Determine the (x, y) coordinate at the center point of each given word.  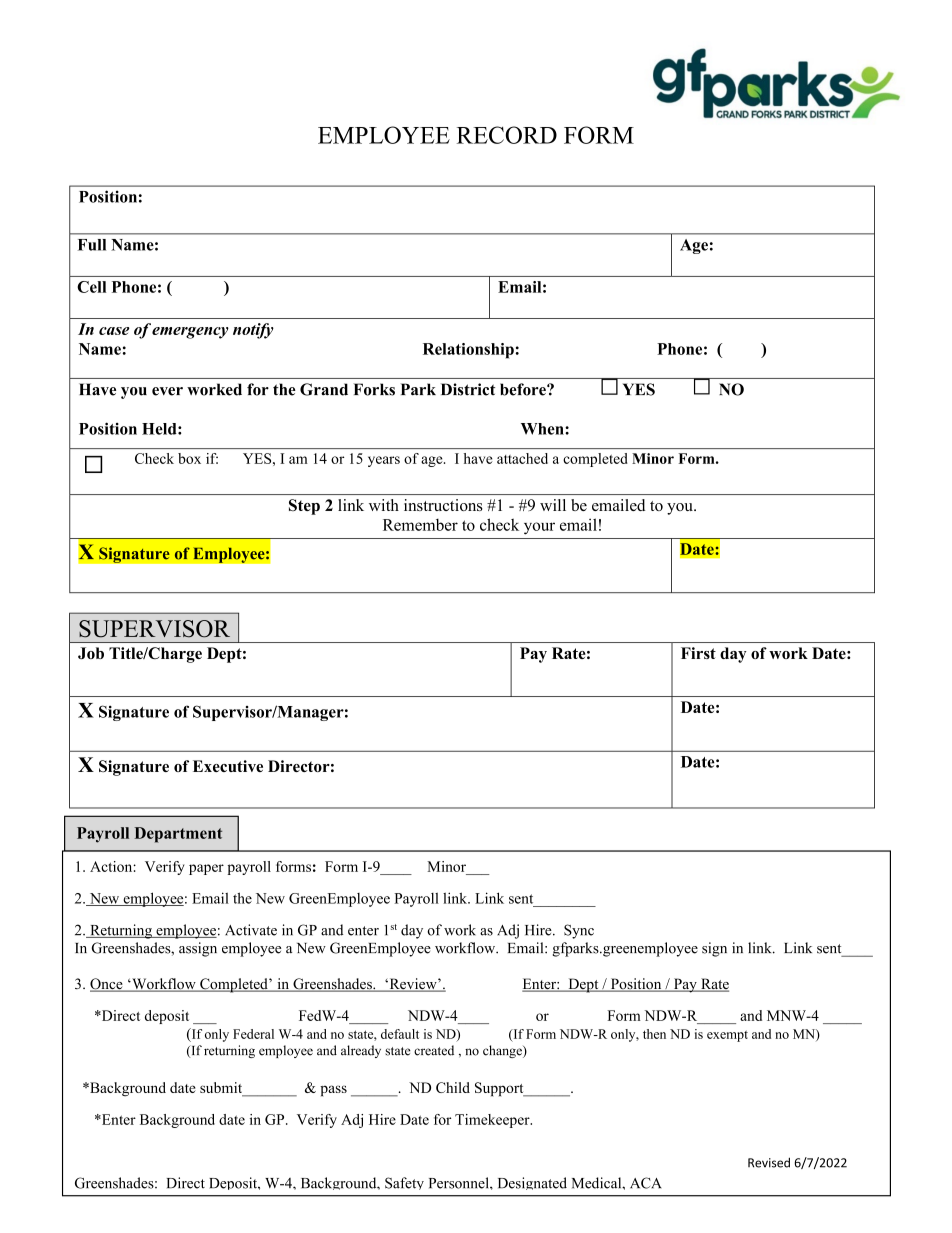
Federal (253, 1034)
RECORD (507, 135)
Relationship (468, 351)
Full (92, 245)
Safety (404, 1183)
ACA (646, 1183)
